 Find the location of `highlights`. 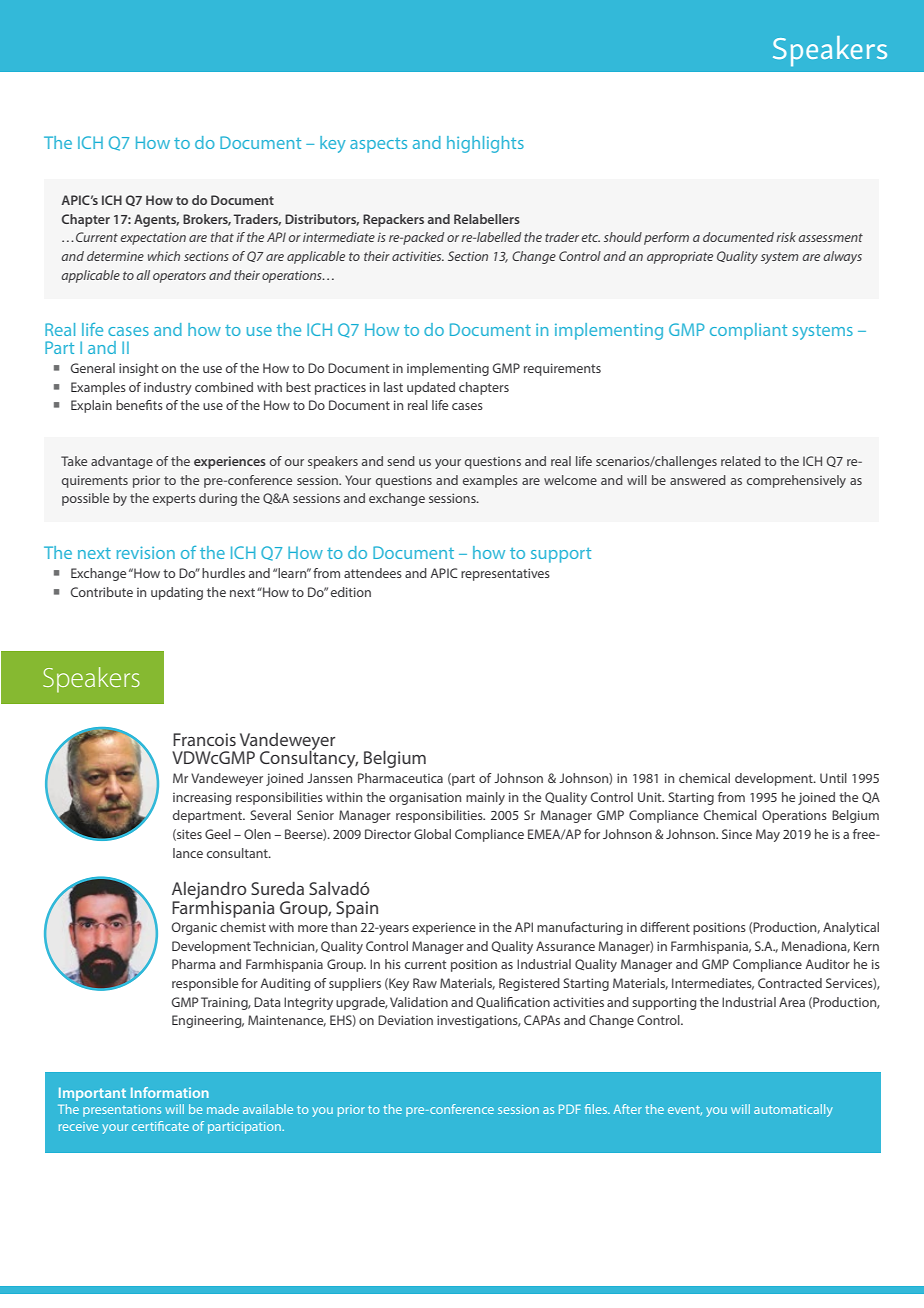

highlights is located at coordinates (485, 144).
